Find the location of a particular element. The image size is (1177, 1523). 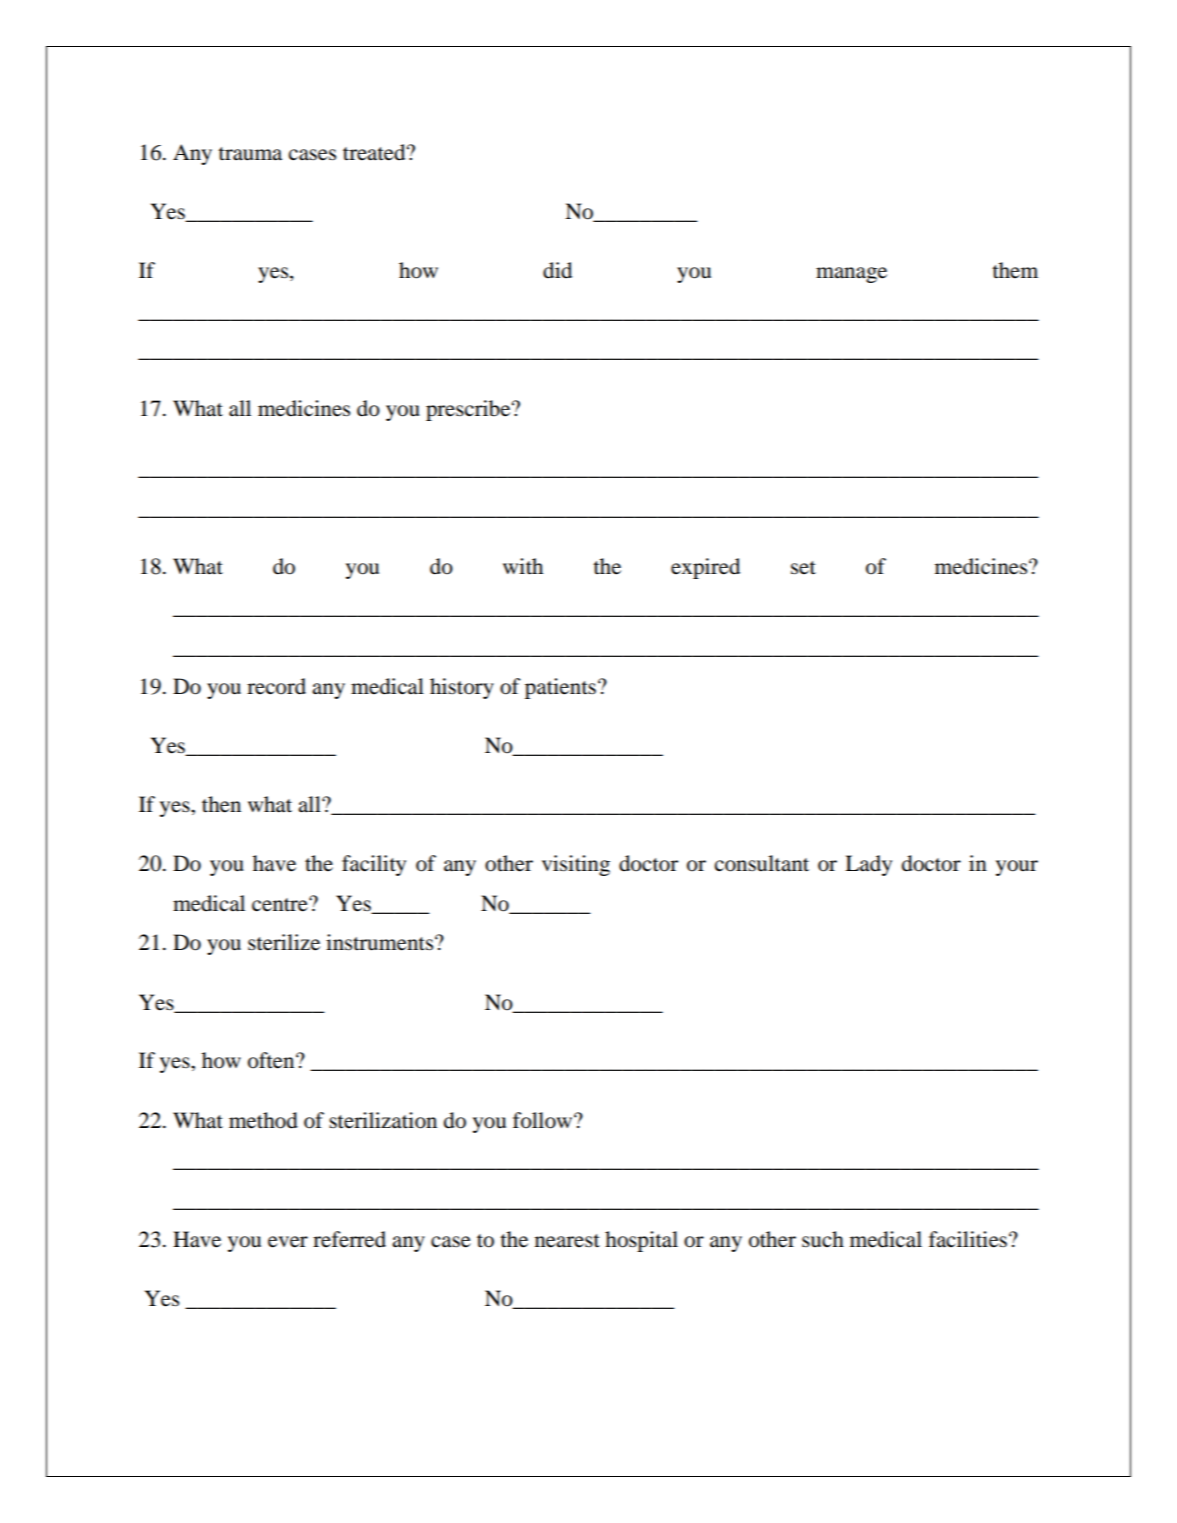

facility is located at coordinates (374, 865).
